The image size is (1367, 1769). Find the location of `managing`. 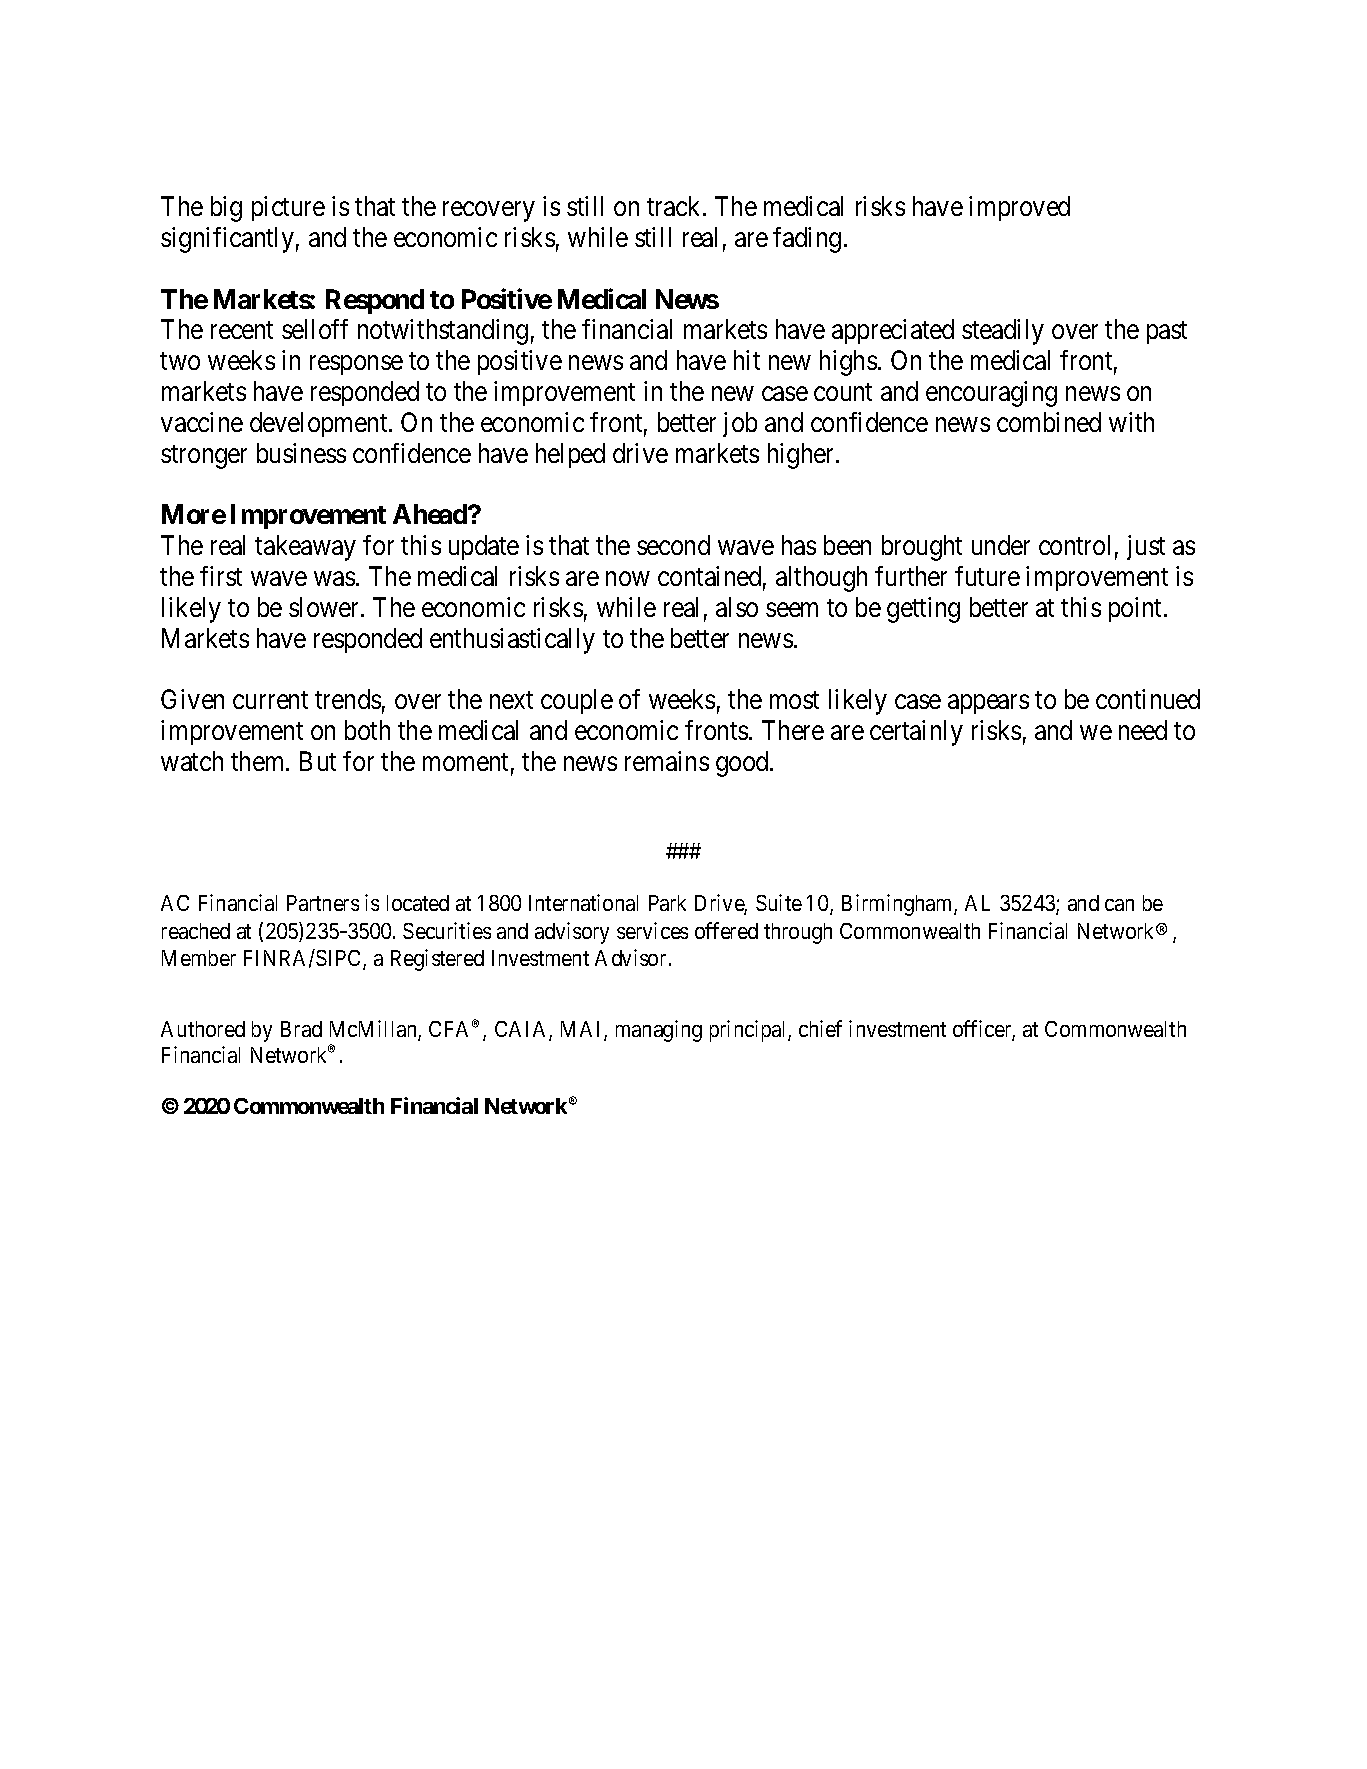

managing is located at coordinates (659, 1031).
